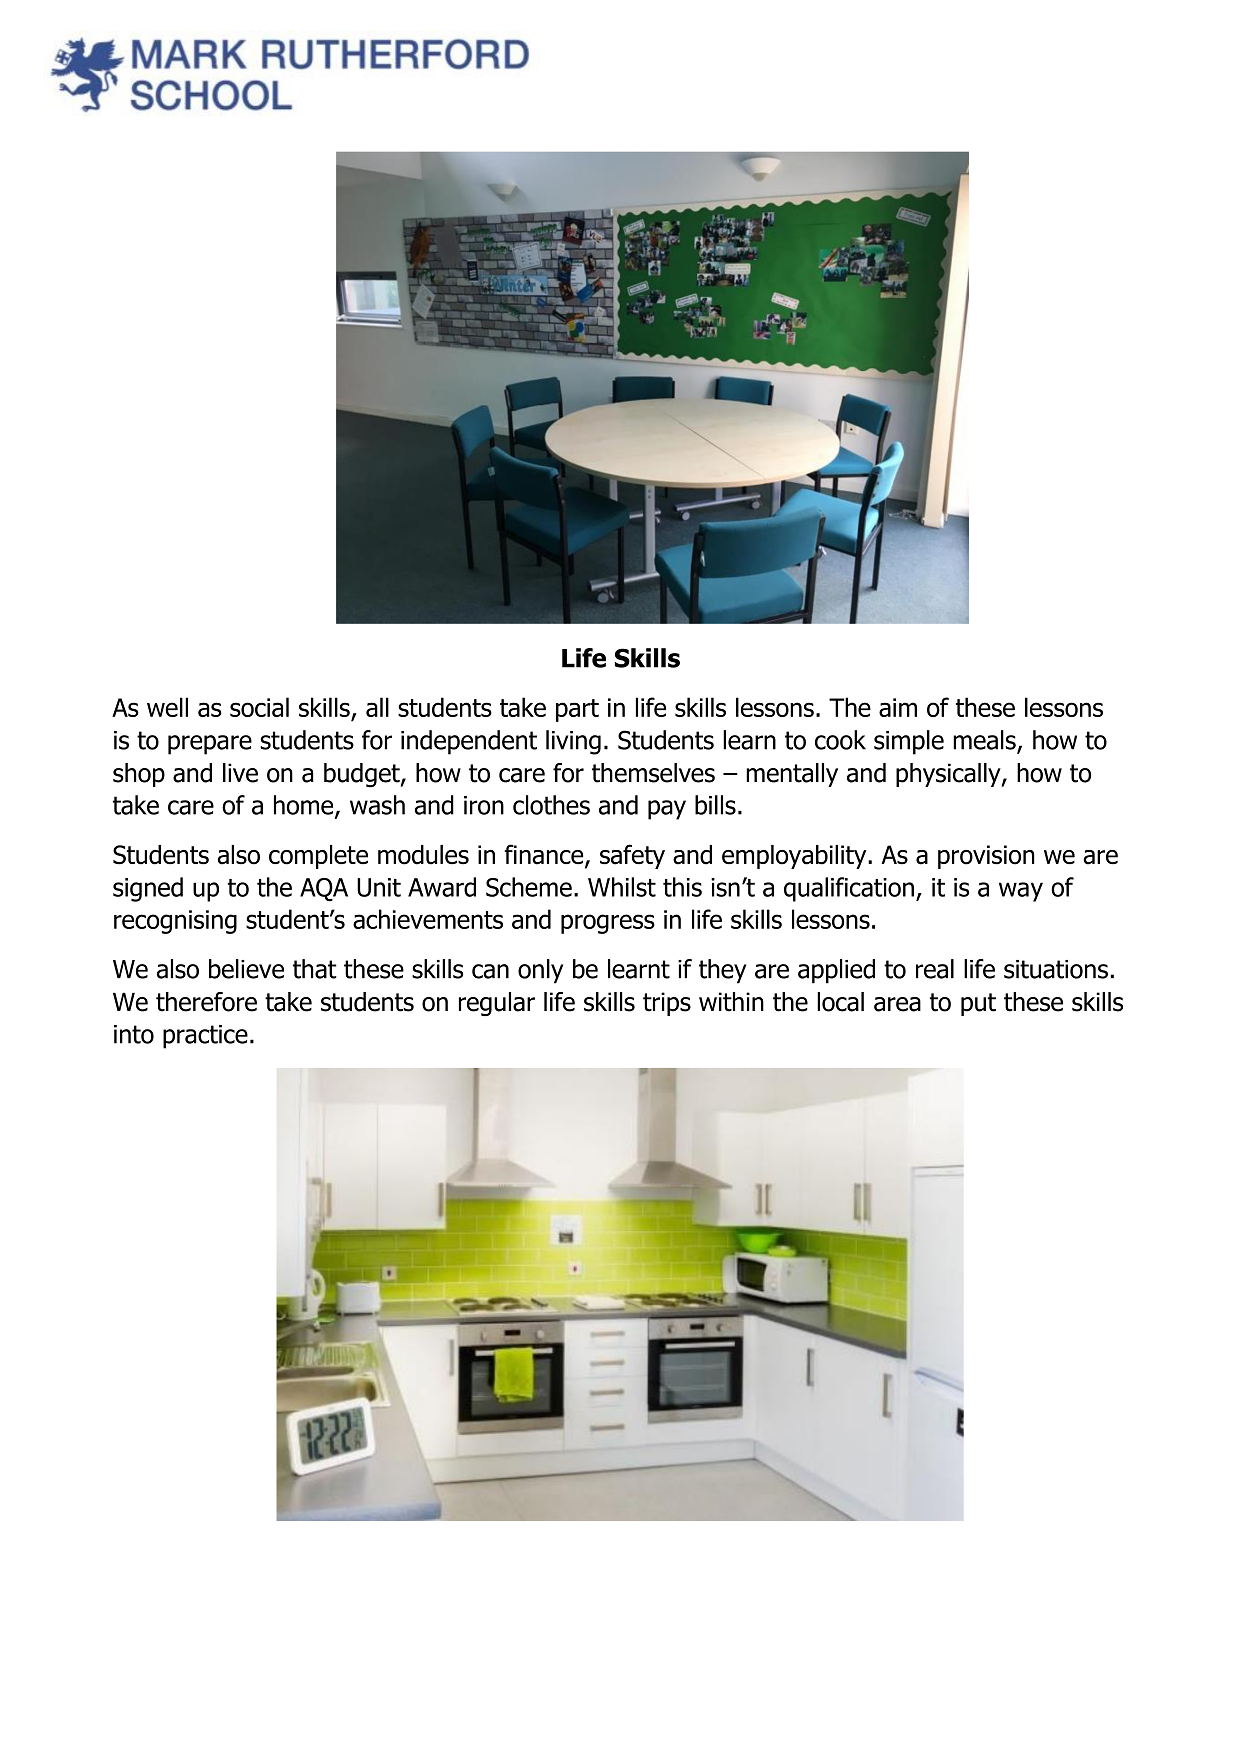 This image has width=1241, height=1755. Describe the element at coordinates (577, 710) in the image. I see `part` at that location.
